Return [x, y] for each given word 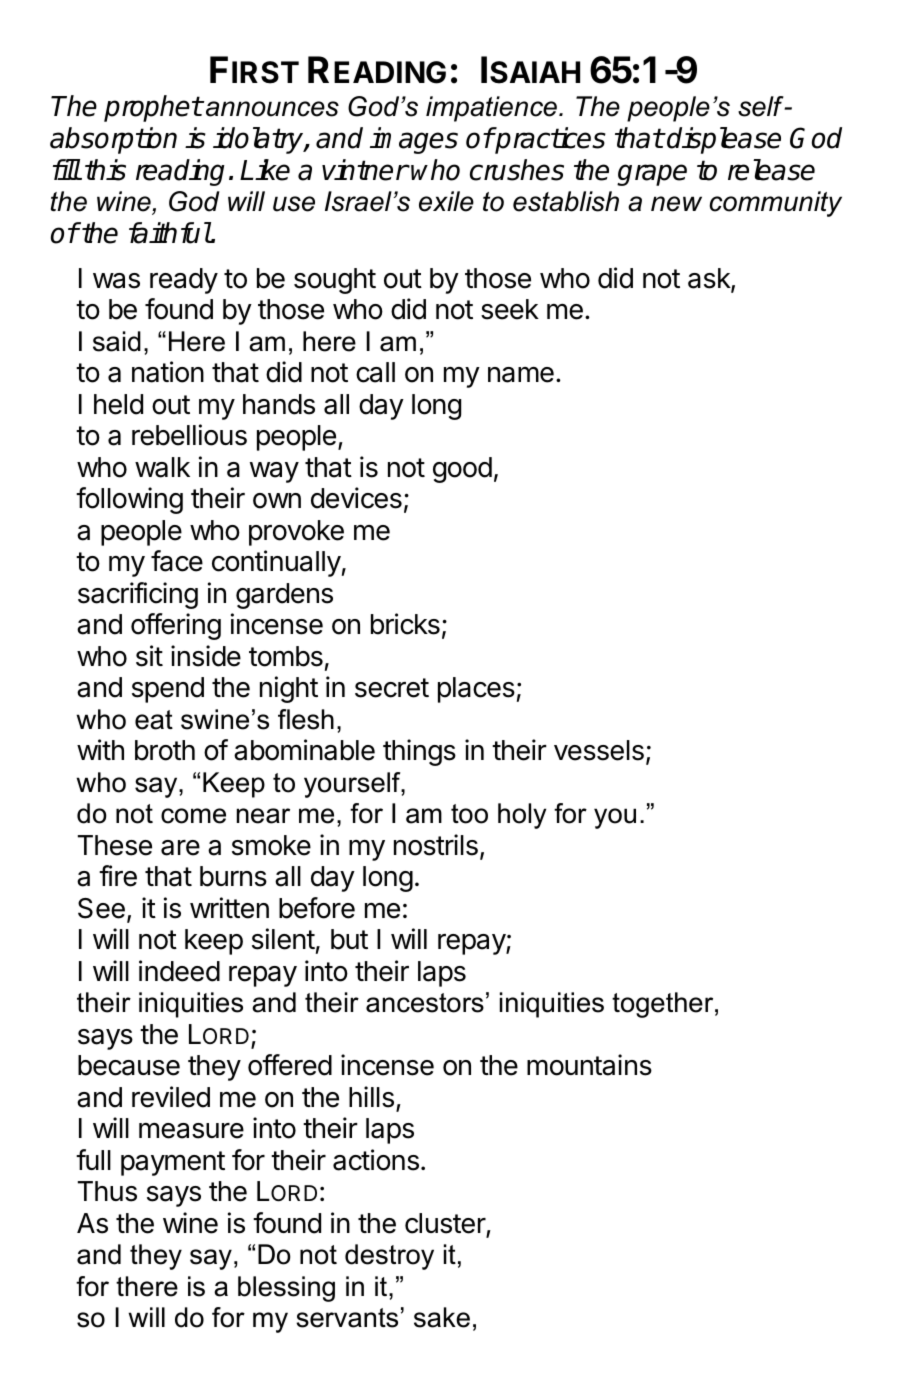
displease [724, 140]
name [521, 375]
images [414, 140]
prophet [153, 108]
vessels [599, 750]
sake [442, 1317]
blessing [286, 1289]
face [177, 561]
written [229, 908]
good [462, 470]
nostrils [436, 845]
